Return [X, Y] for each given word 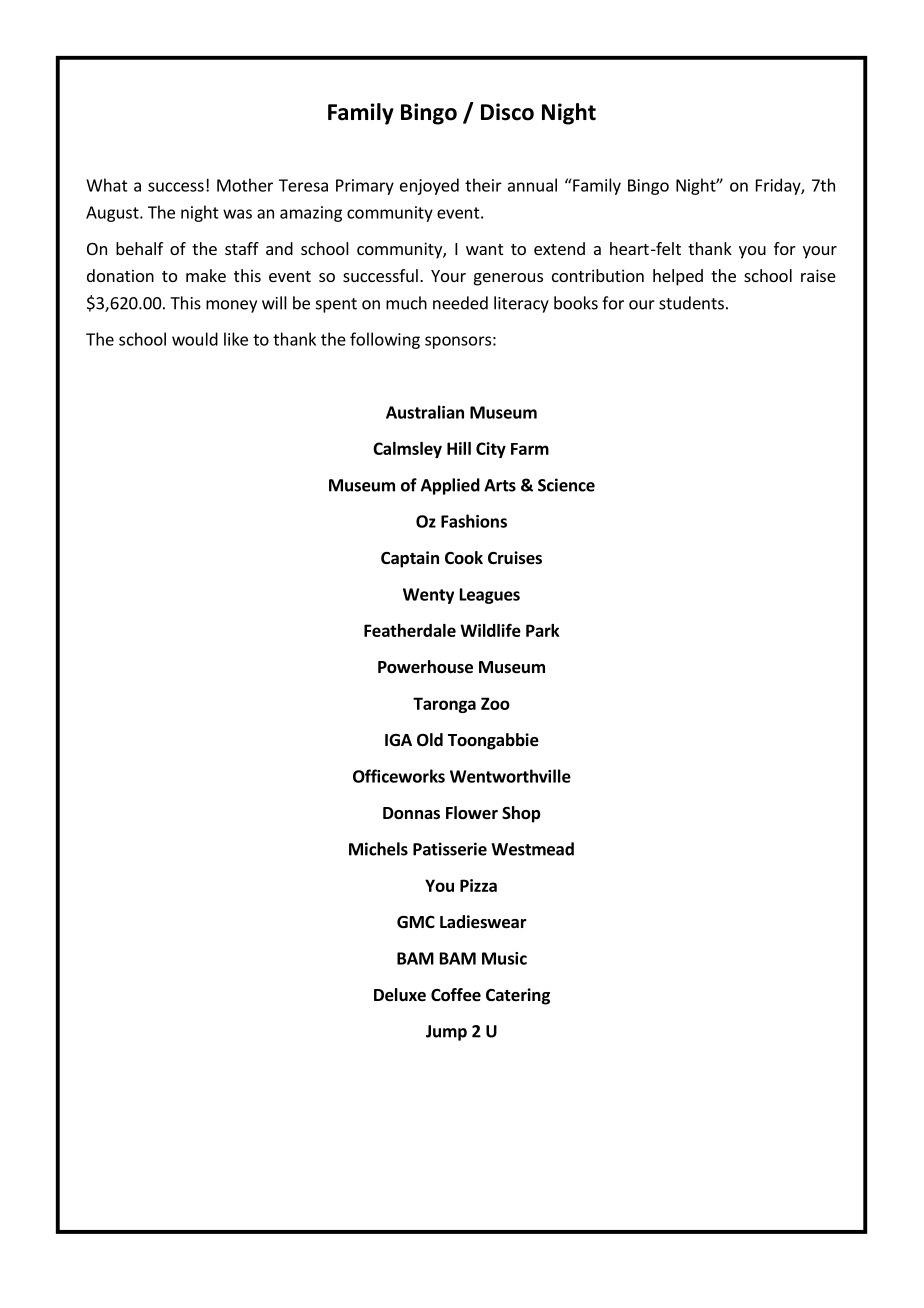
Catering [518, 996]
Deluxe [400, 995]
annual [532, 185]
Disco [507, 112]
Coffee [456, 995]
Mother [245, 185]
